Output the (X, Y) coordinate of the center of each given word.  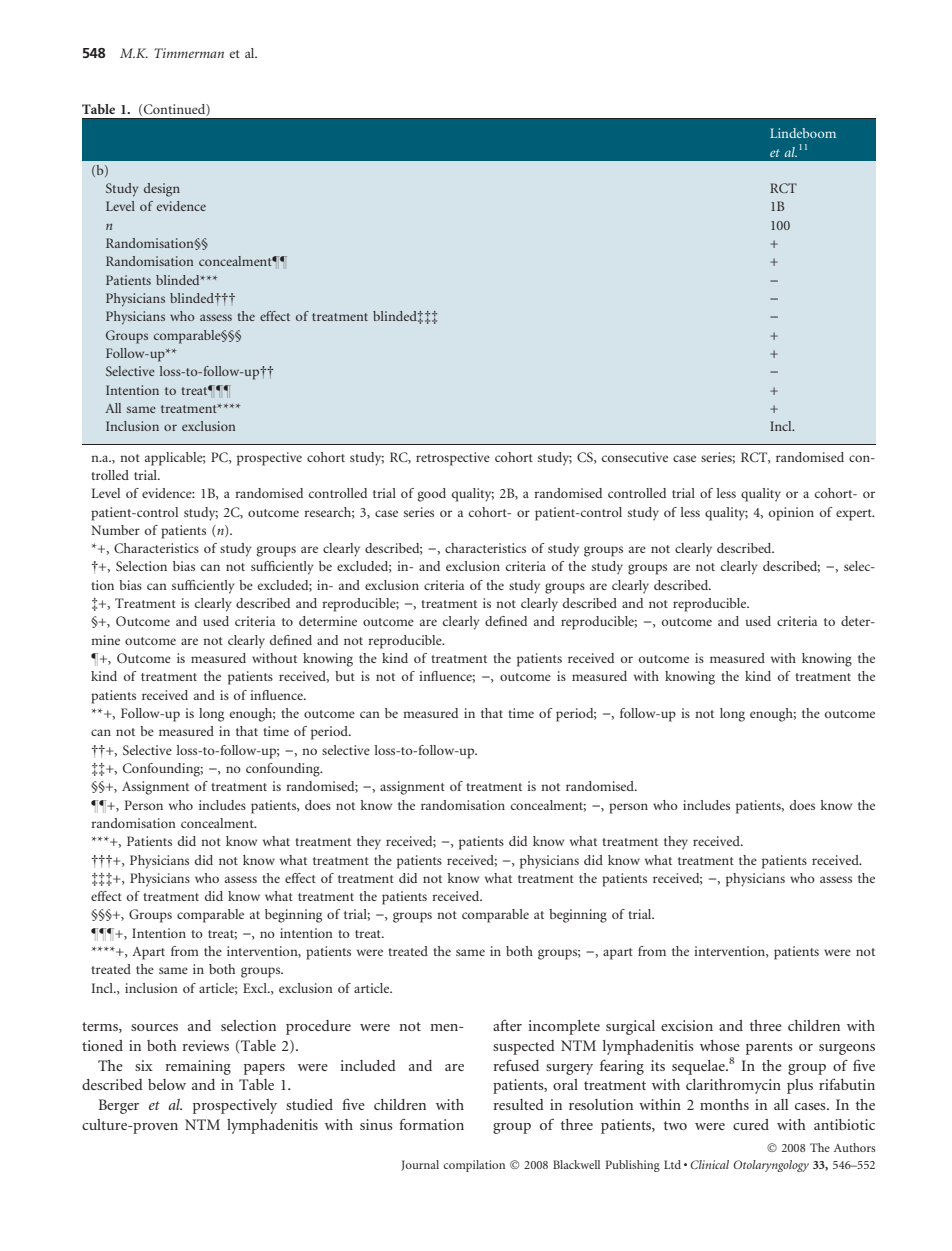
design (162, 190)
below (167, 1084)
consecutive (635, 457)
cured (751, 1124)
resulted (518, 1104)
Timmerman (189, 53)
